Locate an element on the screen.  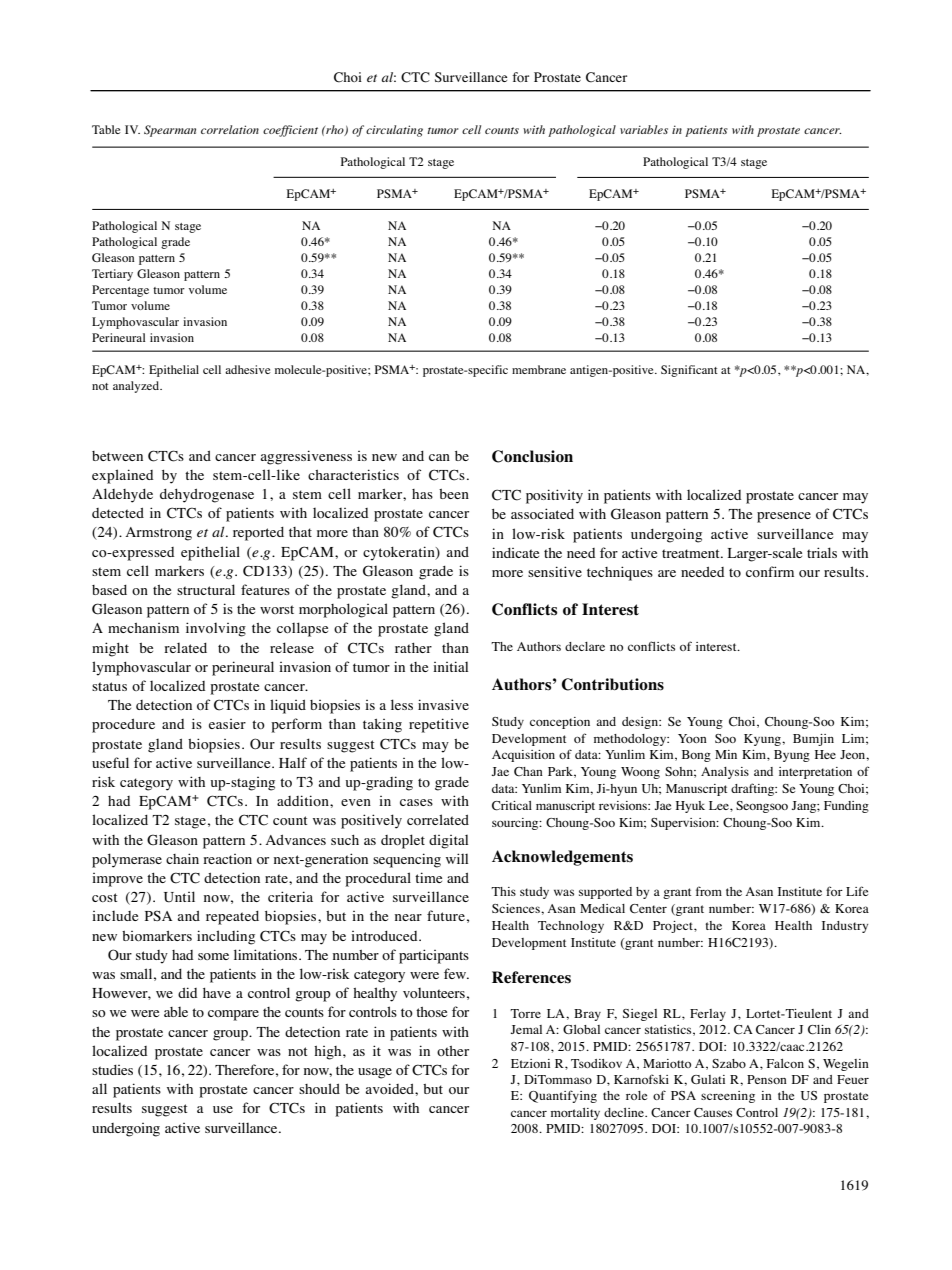
Significant is located at coordinates (689, 371).
